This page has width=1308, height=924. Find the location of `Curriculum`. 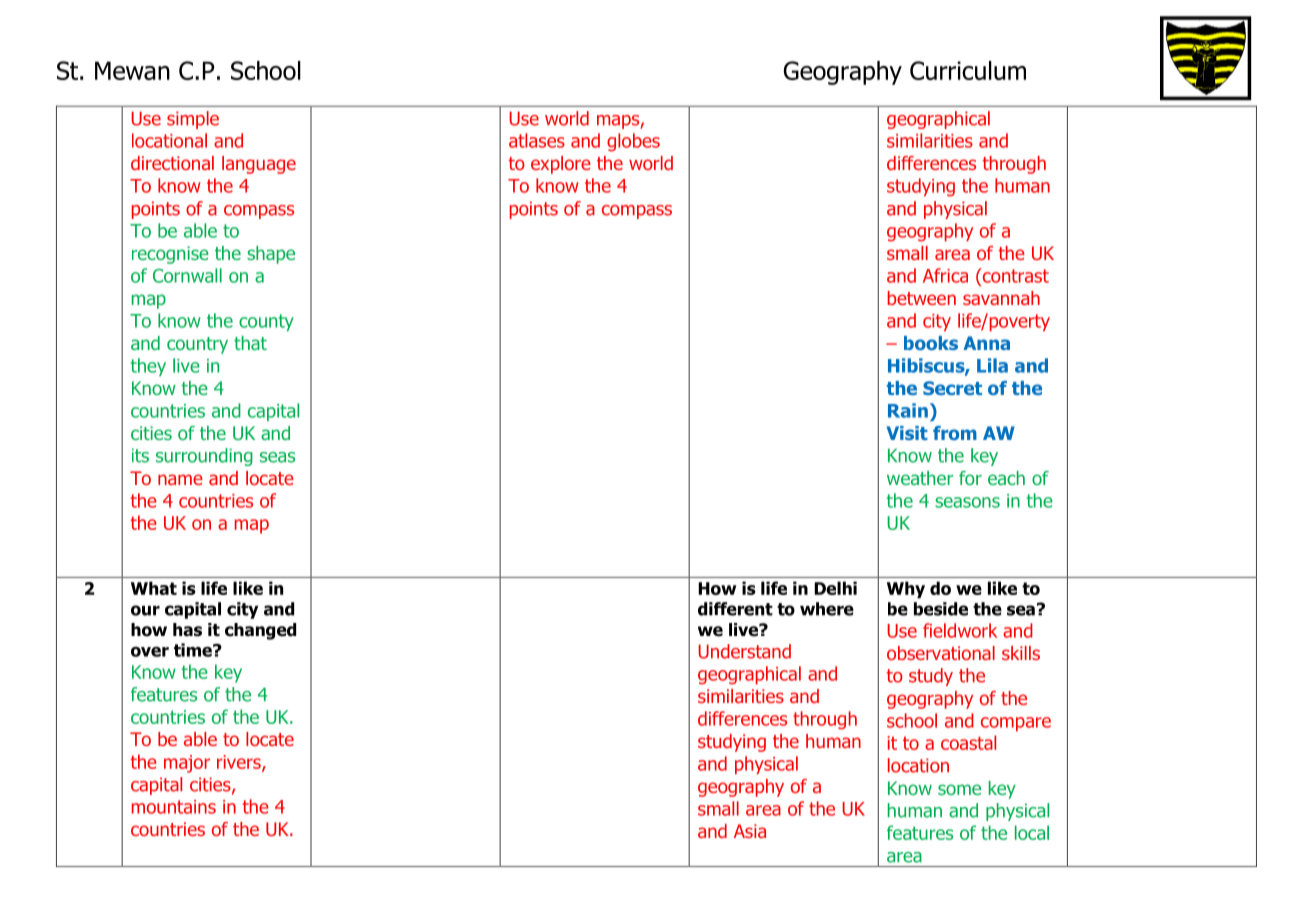

Curriculum is located at coordinates (968, 70).
